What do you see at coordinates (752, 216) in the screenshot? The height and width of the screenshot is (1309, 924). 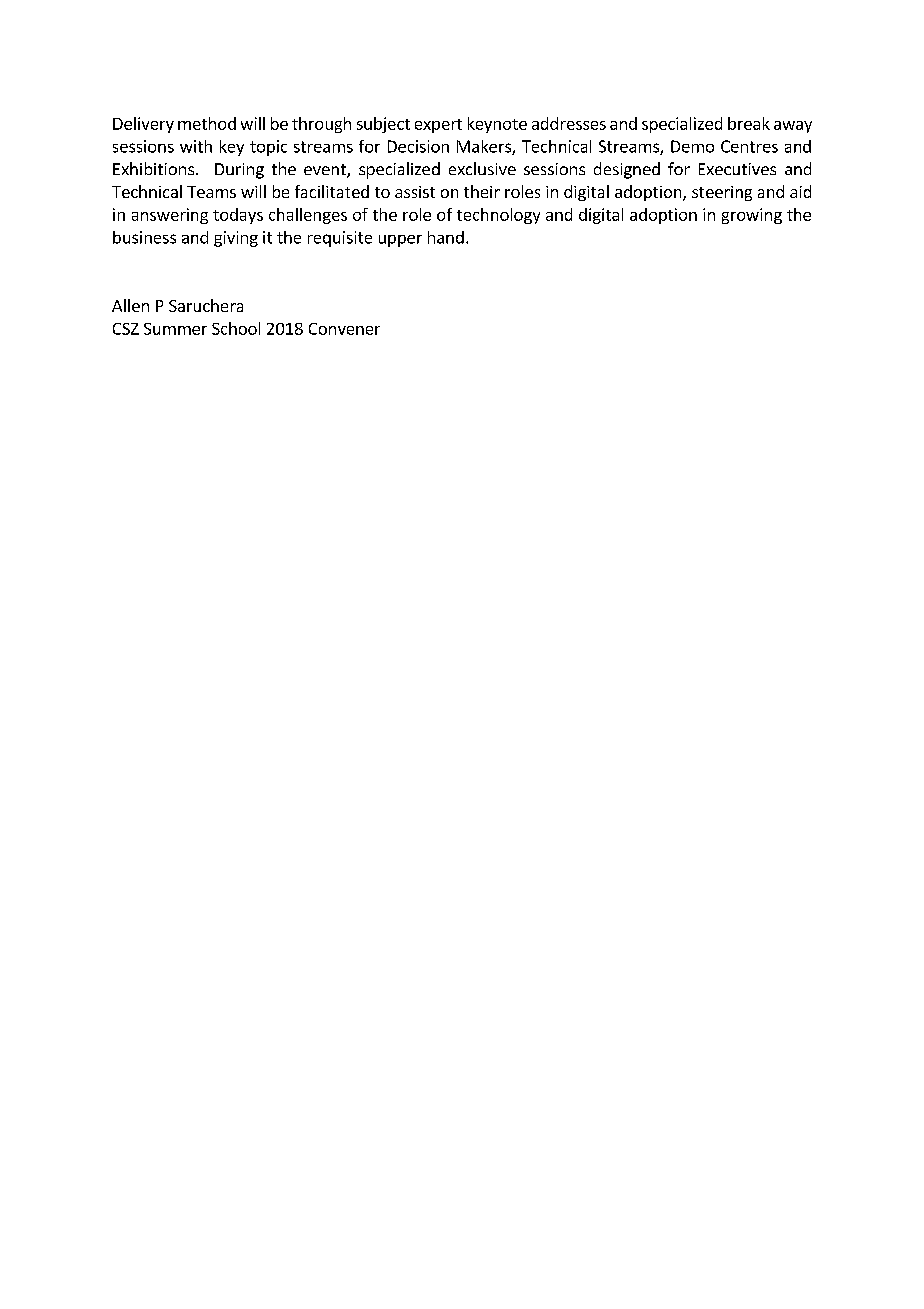 I see `growing` at bounding box center [752, 216].
